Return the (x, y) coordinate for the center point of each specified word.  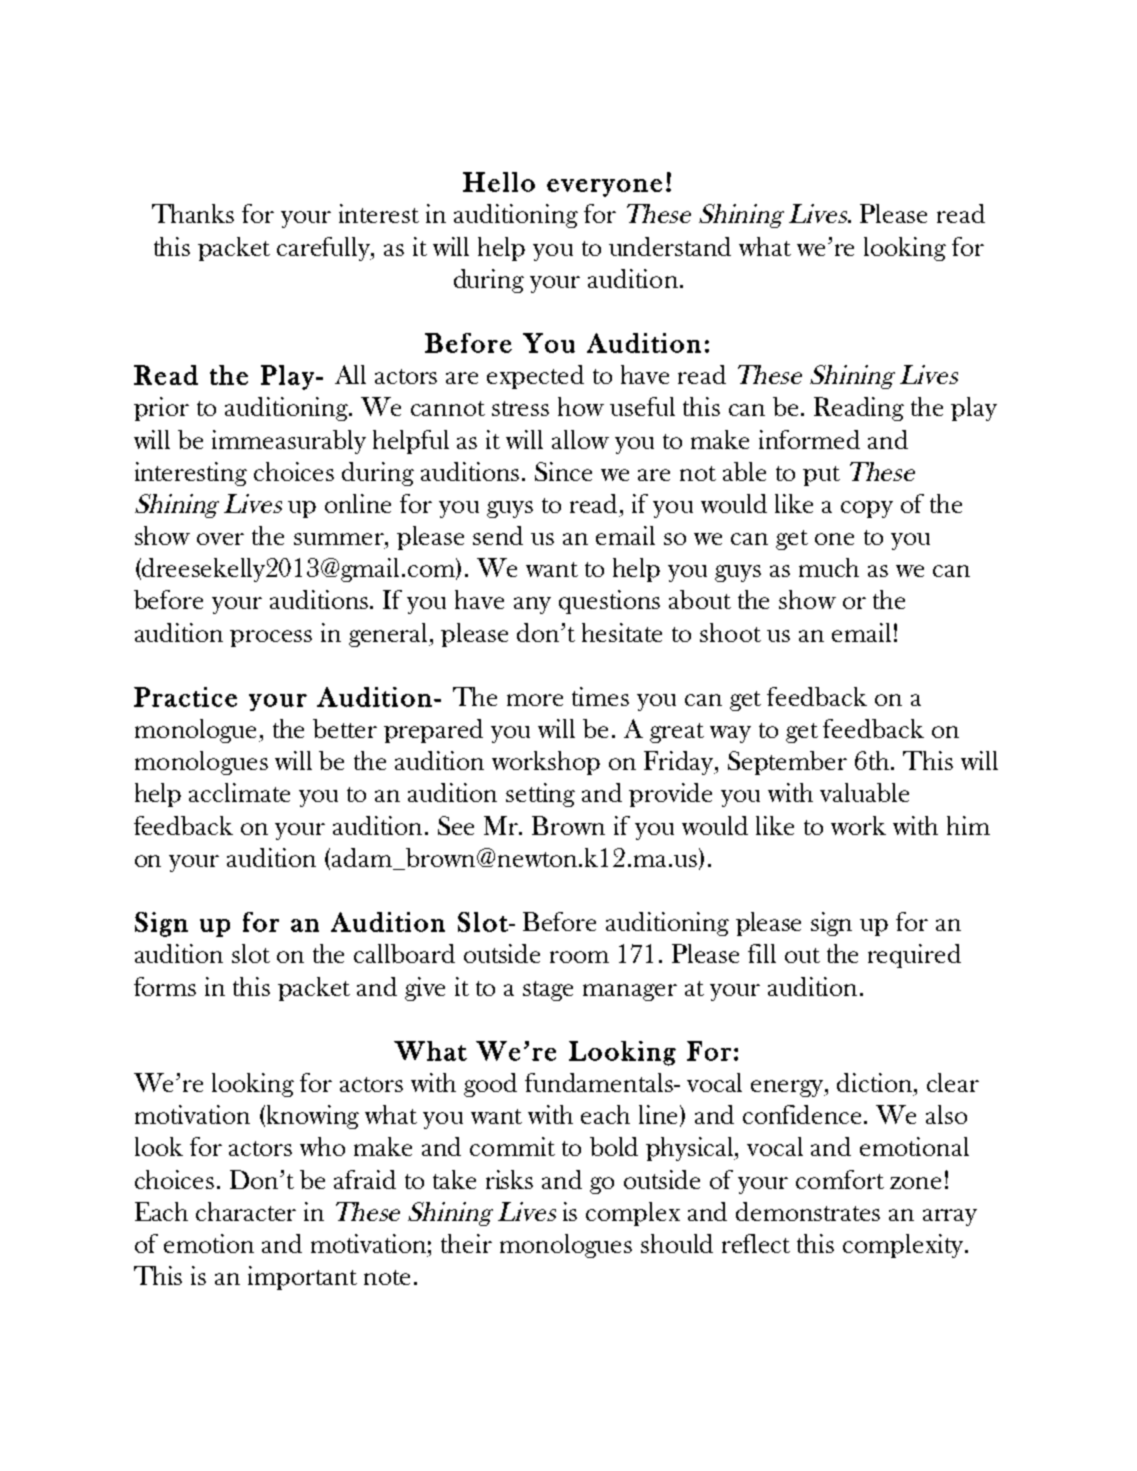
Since (563, 471)
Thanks (193, 213)
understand (670, 246)
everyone (604, 188)
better (345, 728)
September (787, 763)
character (246, 1211)
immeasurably (289, 442)
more (535, 700)
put (821, 476)
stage (548, 991)
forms (165, 986)
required (914, 956)
